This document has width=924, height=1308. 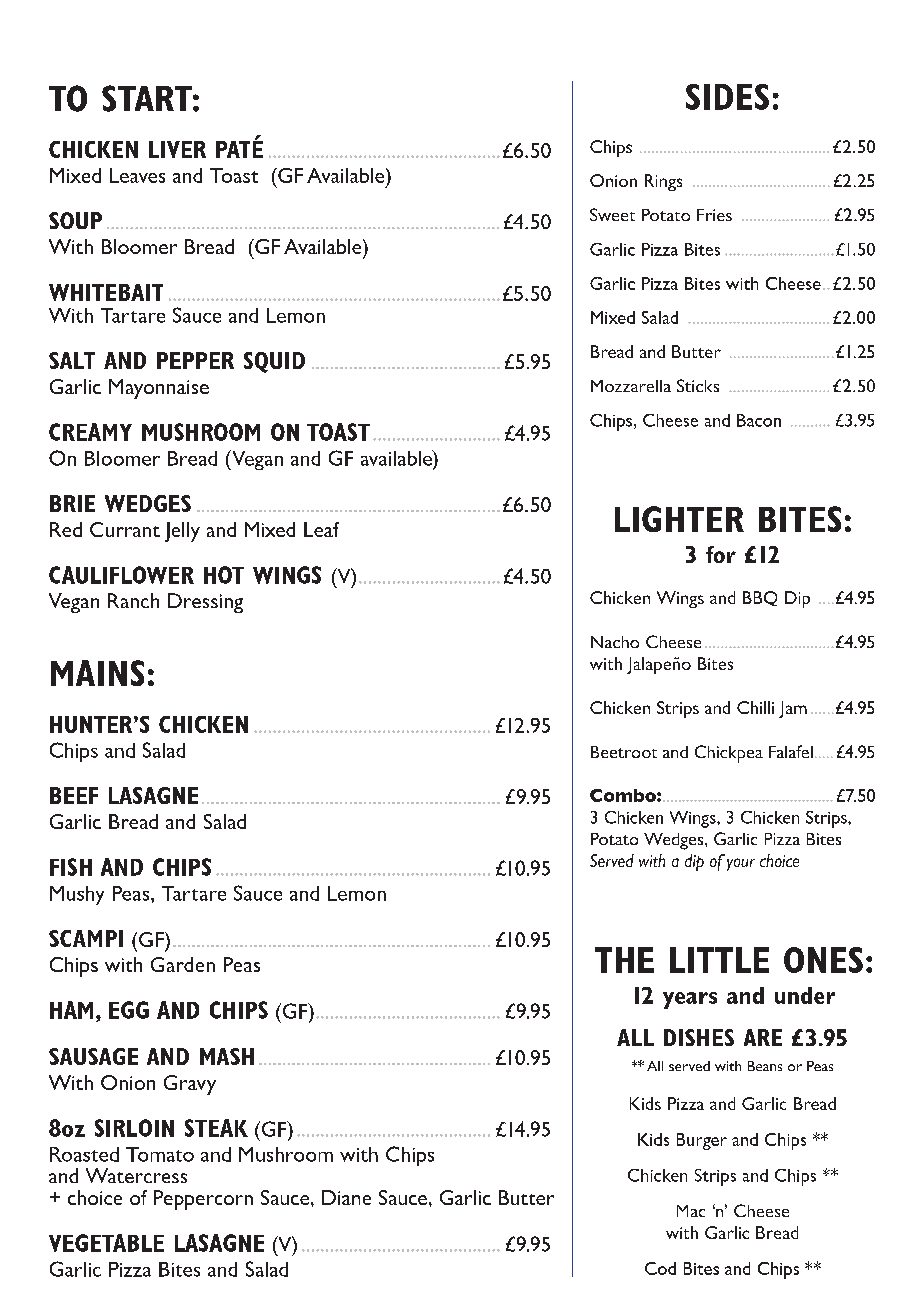 What do you see at coordinates (106, 1243) in the document?
I see `VEGETABLE` at bounding box center [106, 1243].
